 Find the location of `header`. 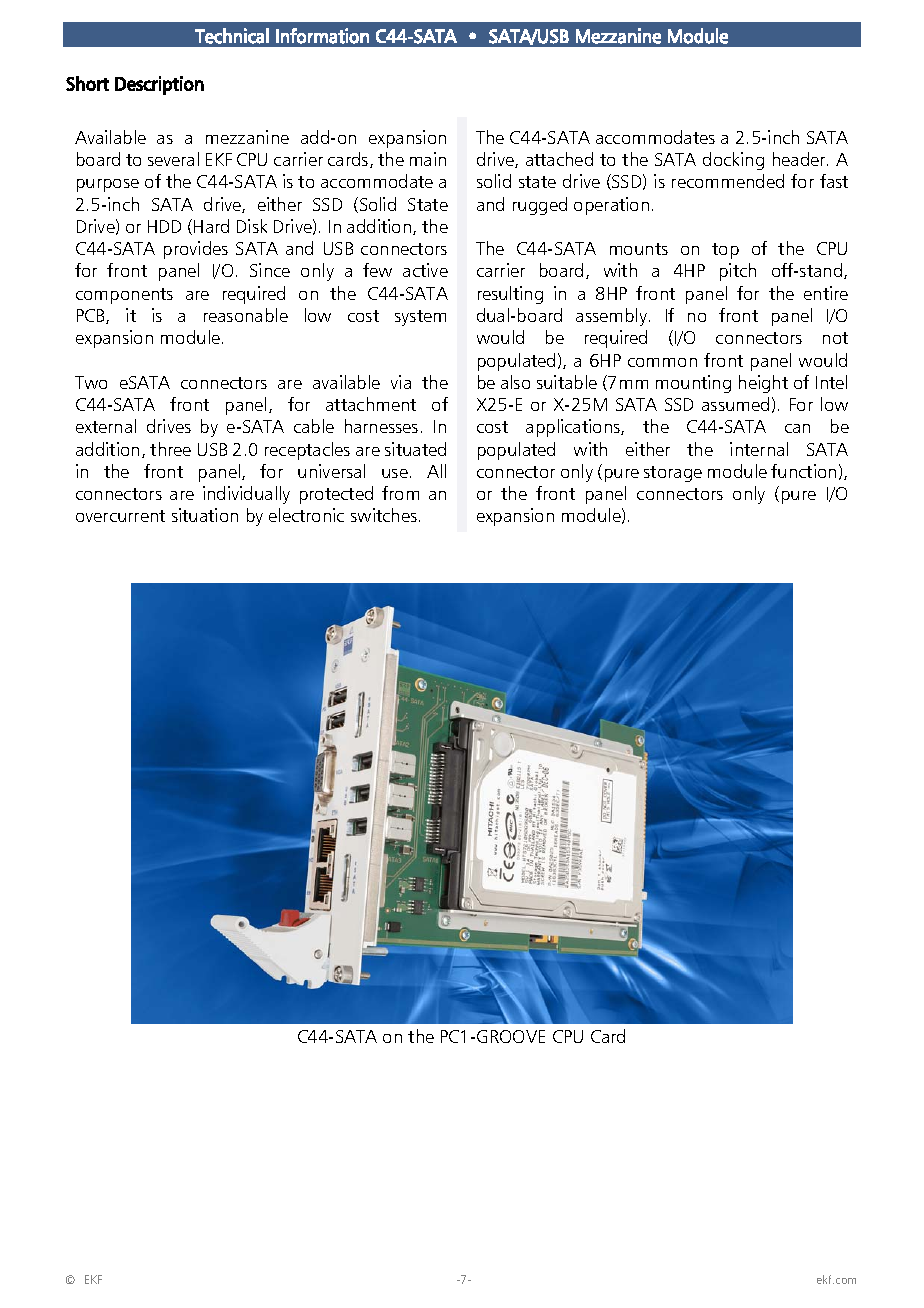

header is located at coordinates (800, 159).
